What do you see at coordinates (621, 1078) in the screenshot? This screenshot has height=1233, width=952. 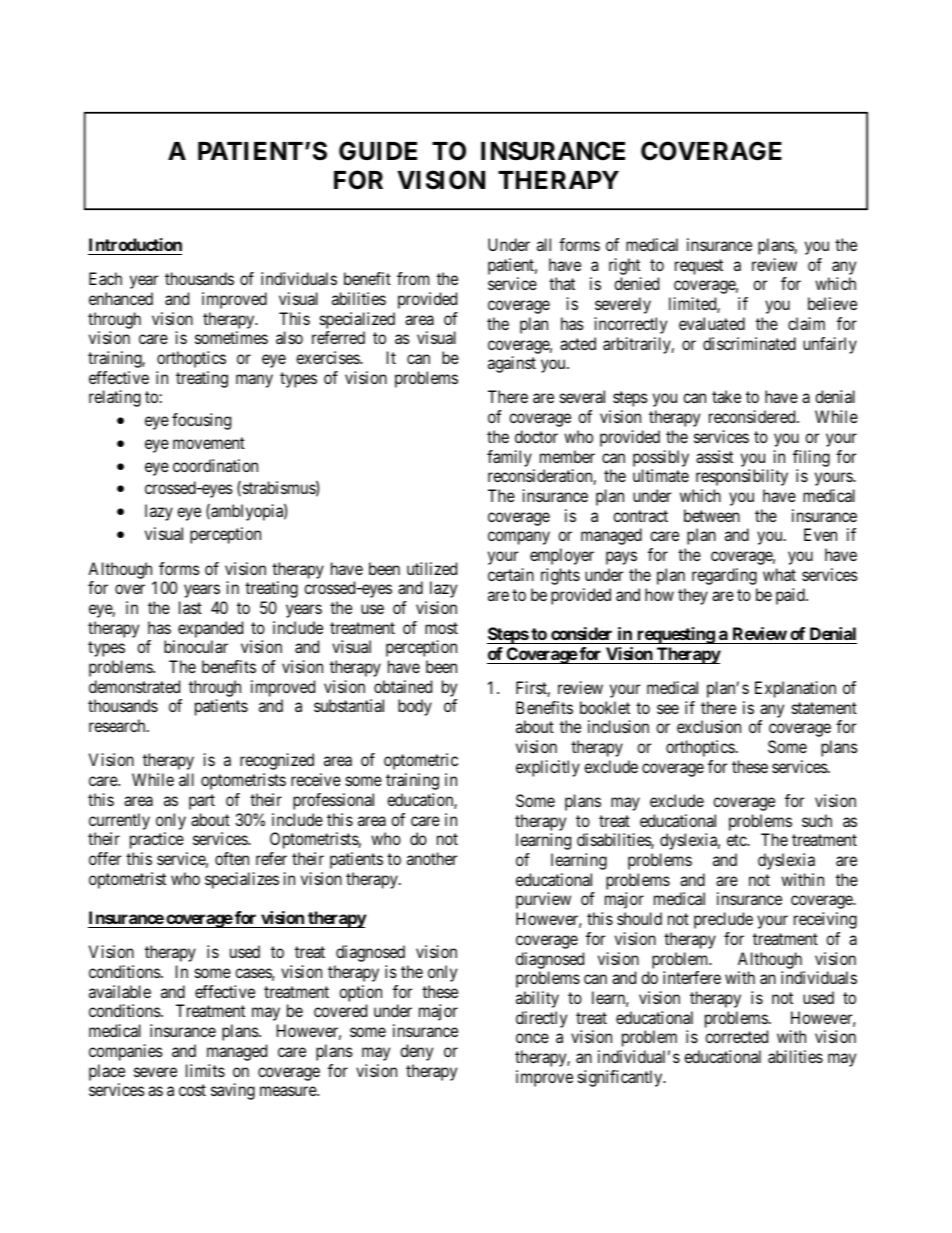 I see `significantly` at bounding box center [621, 1078].
